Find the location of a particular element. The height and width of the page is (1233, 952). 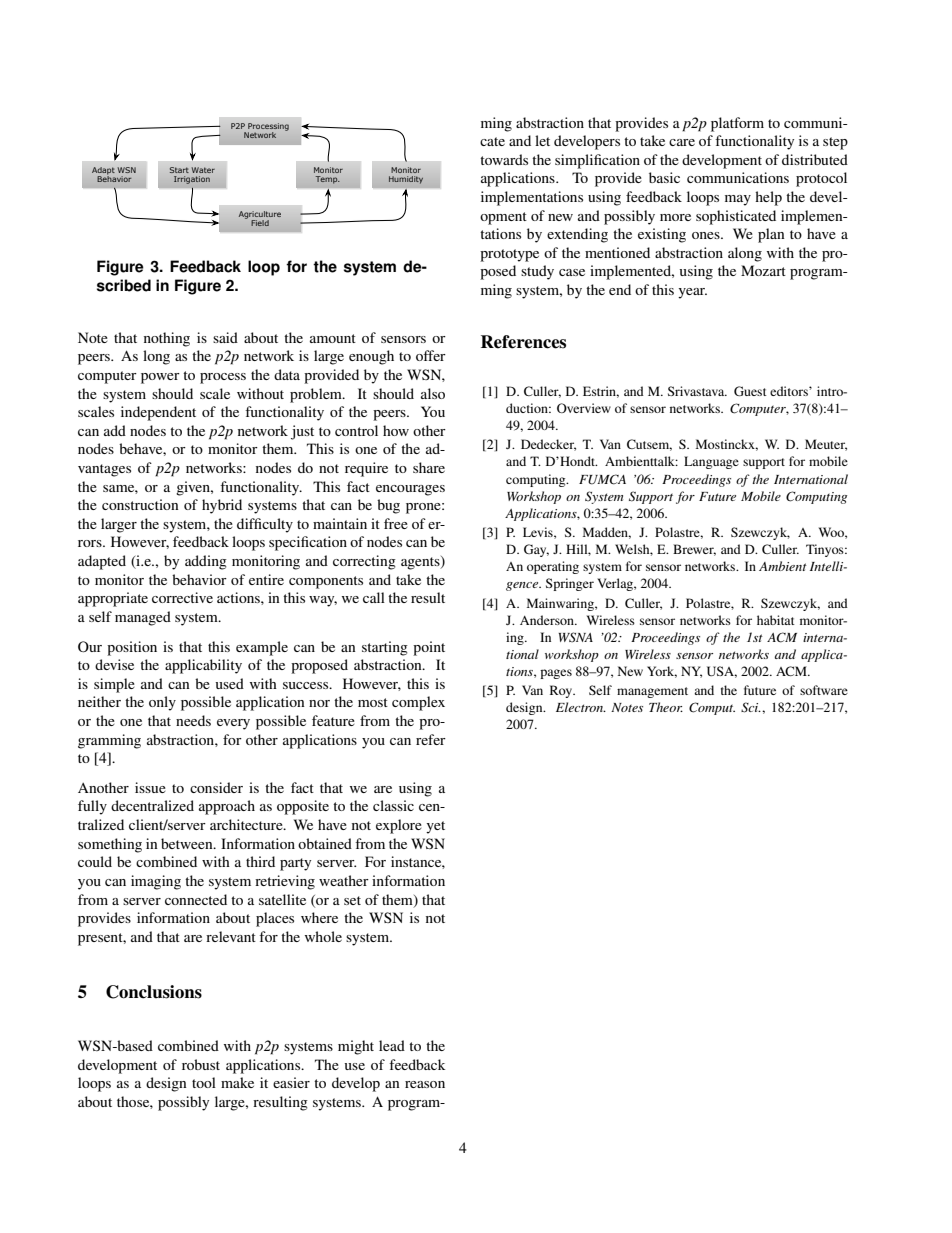

habitat is located at coordinates (776, 620).
